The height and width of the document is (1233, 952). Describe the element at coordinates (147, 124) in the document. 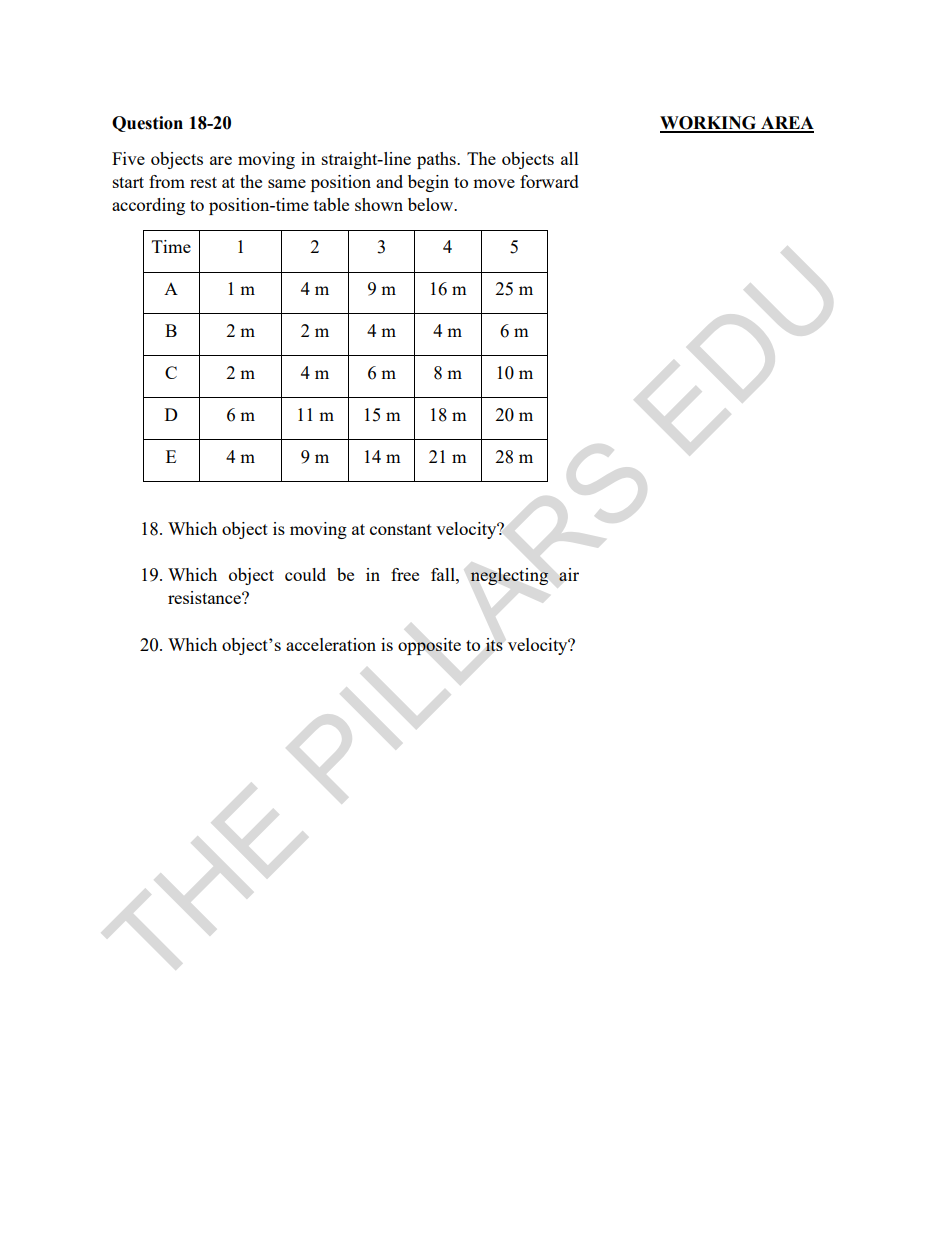

I see `Question` at that location.
